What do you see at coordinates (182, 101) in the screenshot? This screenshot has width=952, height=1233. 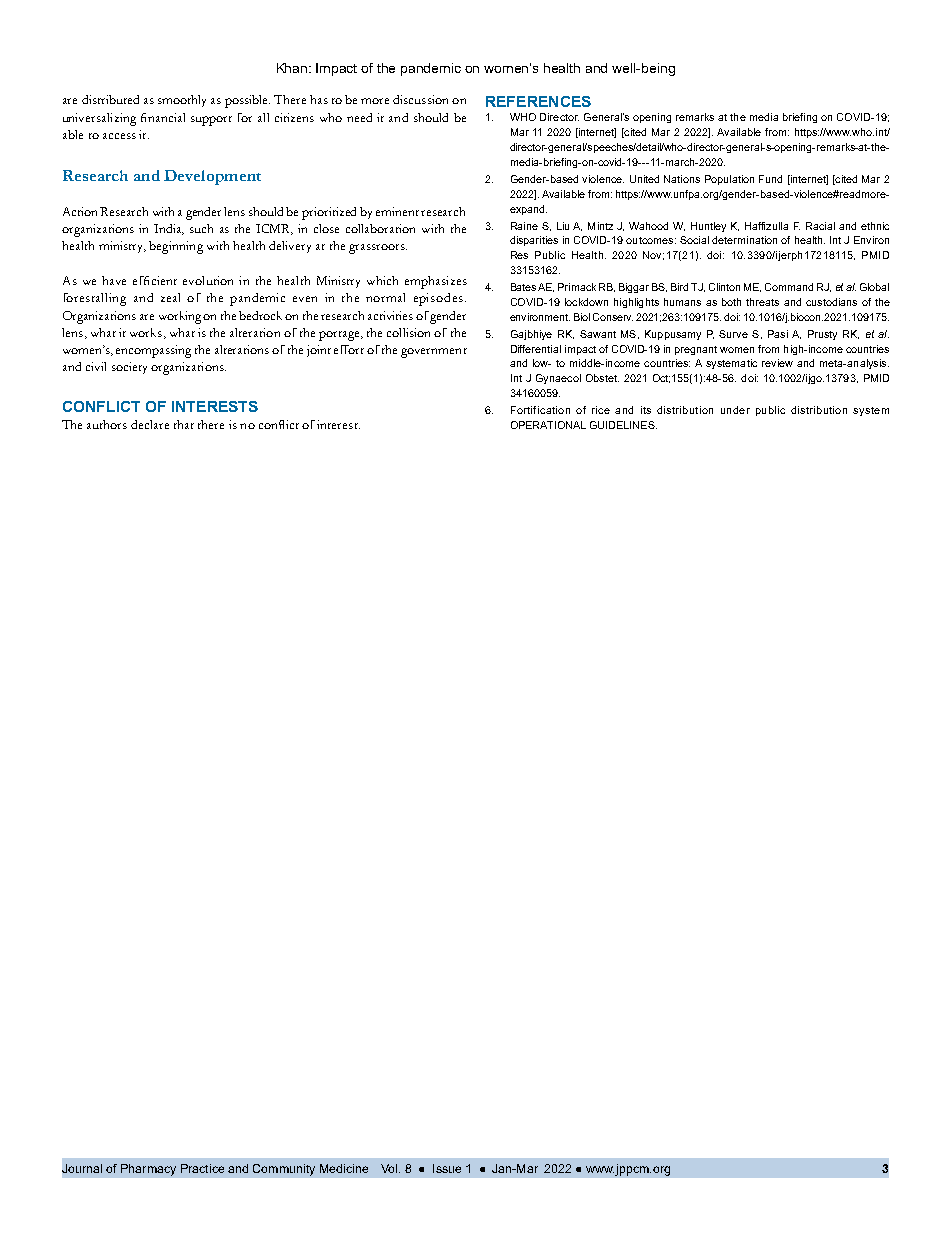 I see `smoothly` at bounding box center [182, 101].
